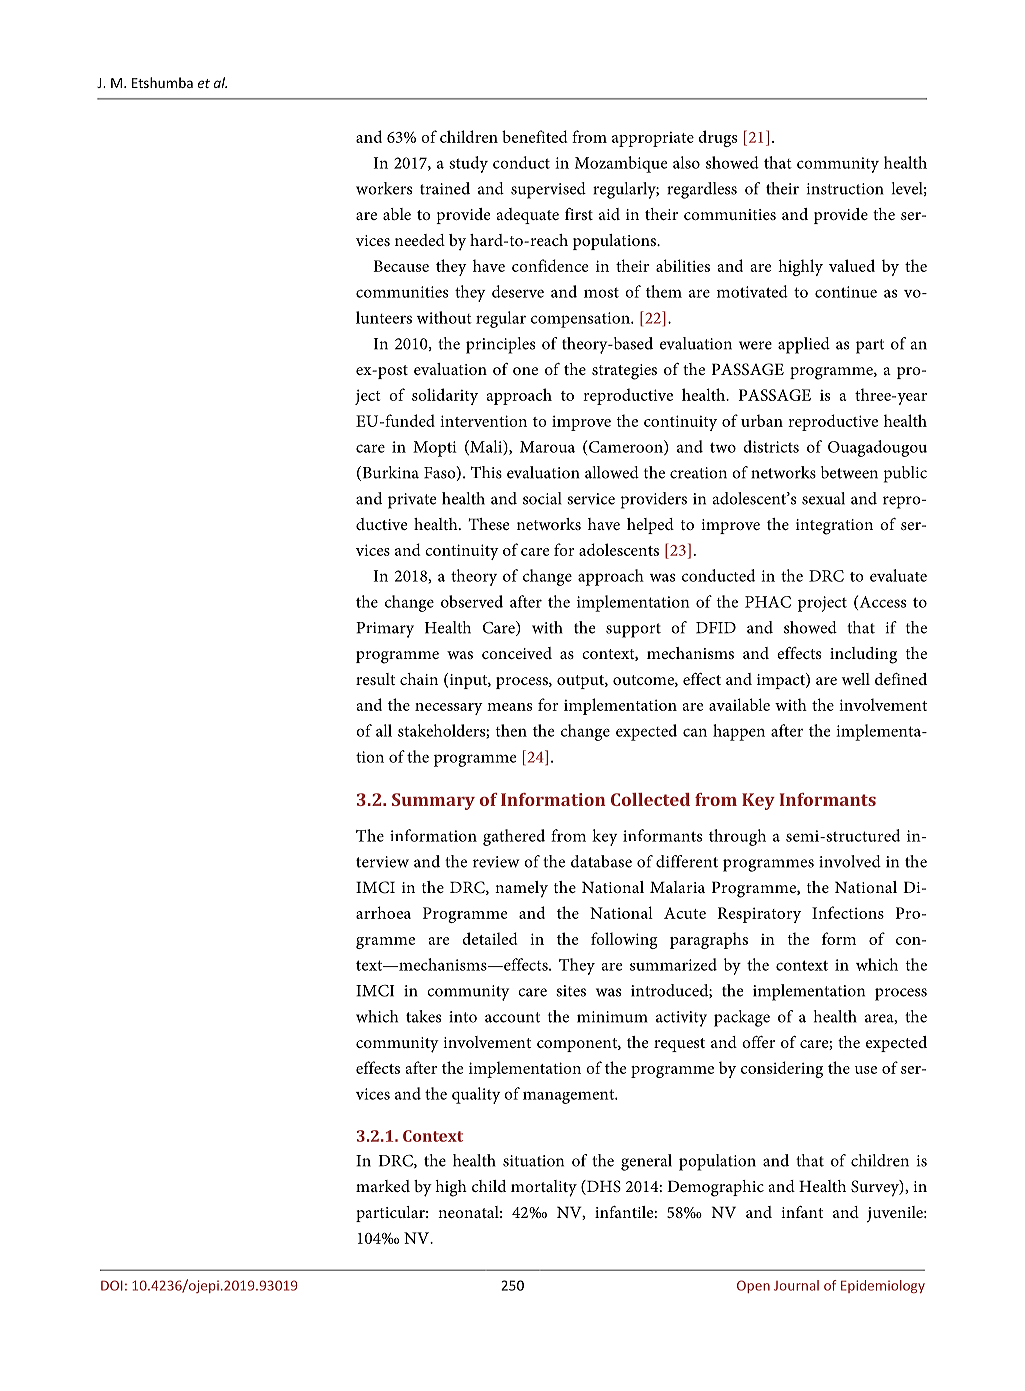 Image resolution: width=1025 pixels, height=1391 pixels. What do you see at coordinates (468, 164) in the document?
I see `study` at bounding box center [468, 164].
